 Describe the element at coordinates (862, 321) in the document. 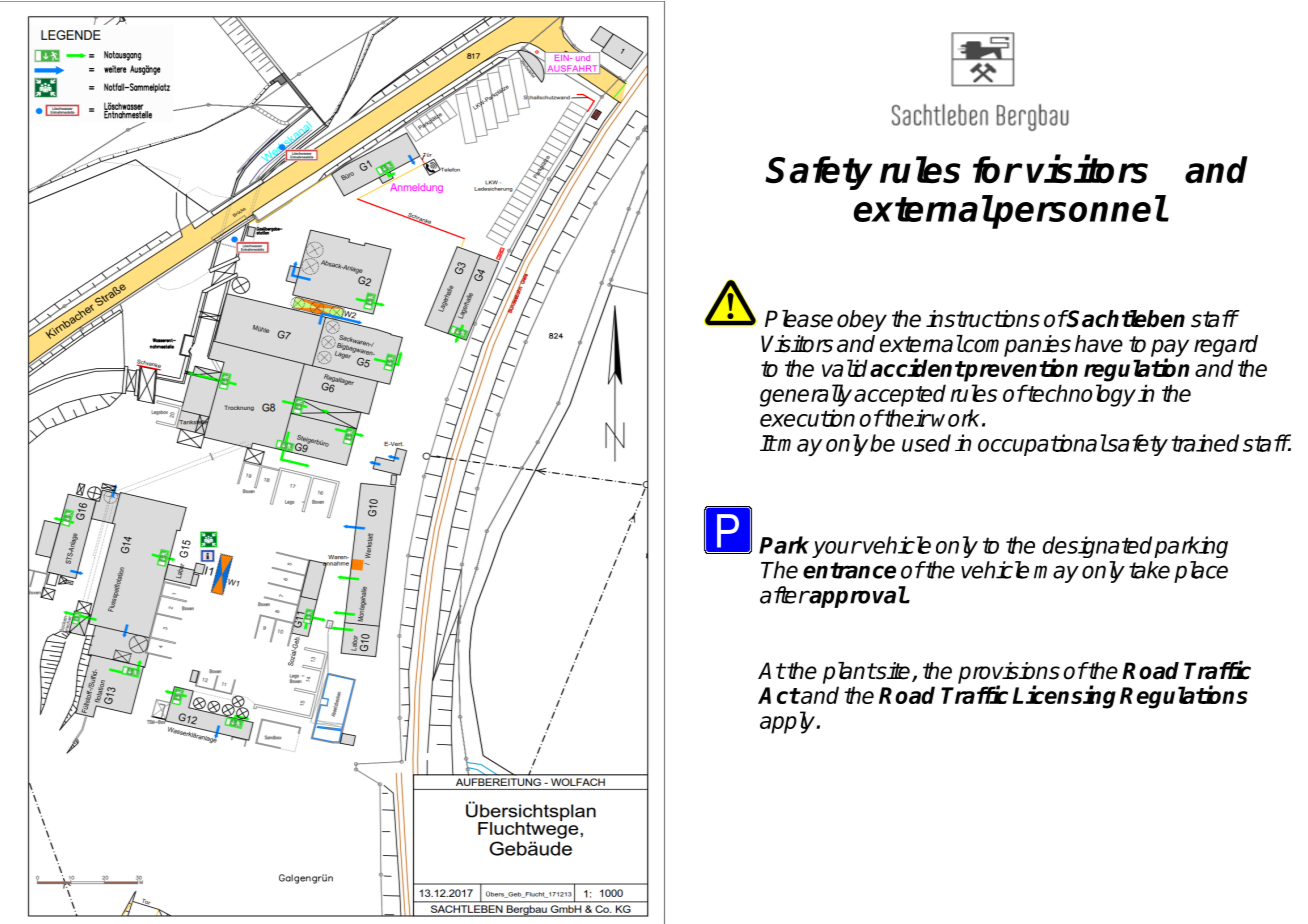

I see `obey` at that location.
